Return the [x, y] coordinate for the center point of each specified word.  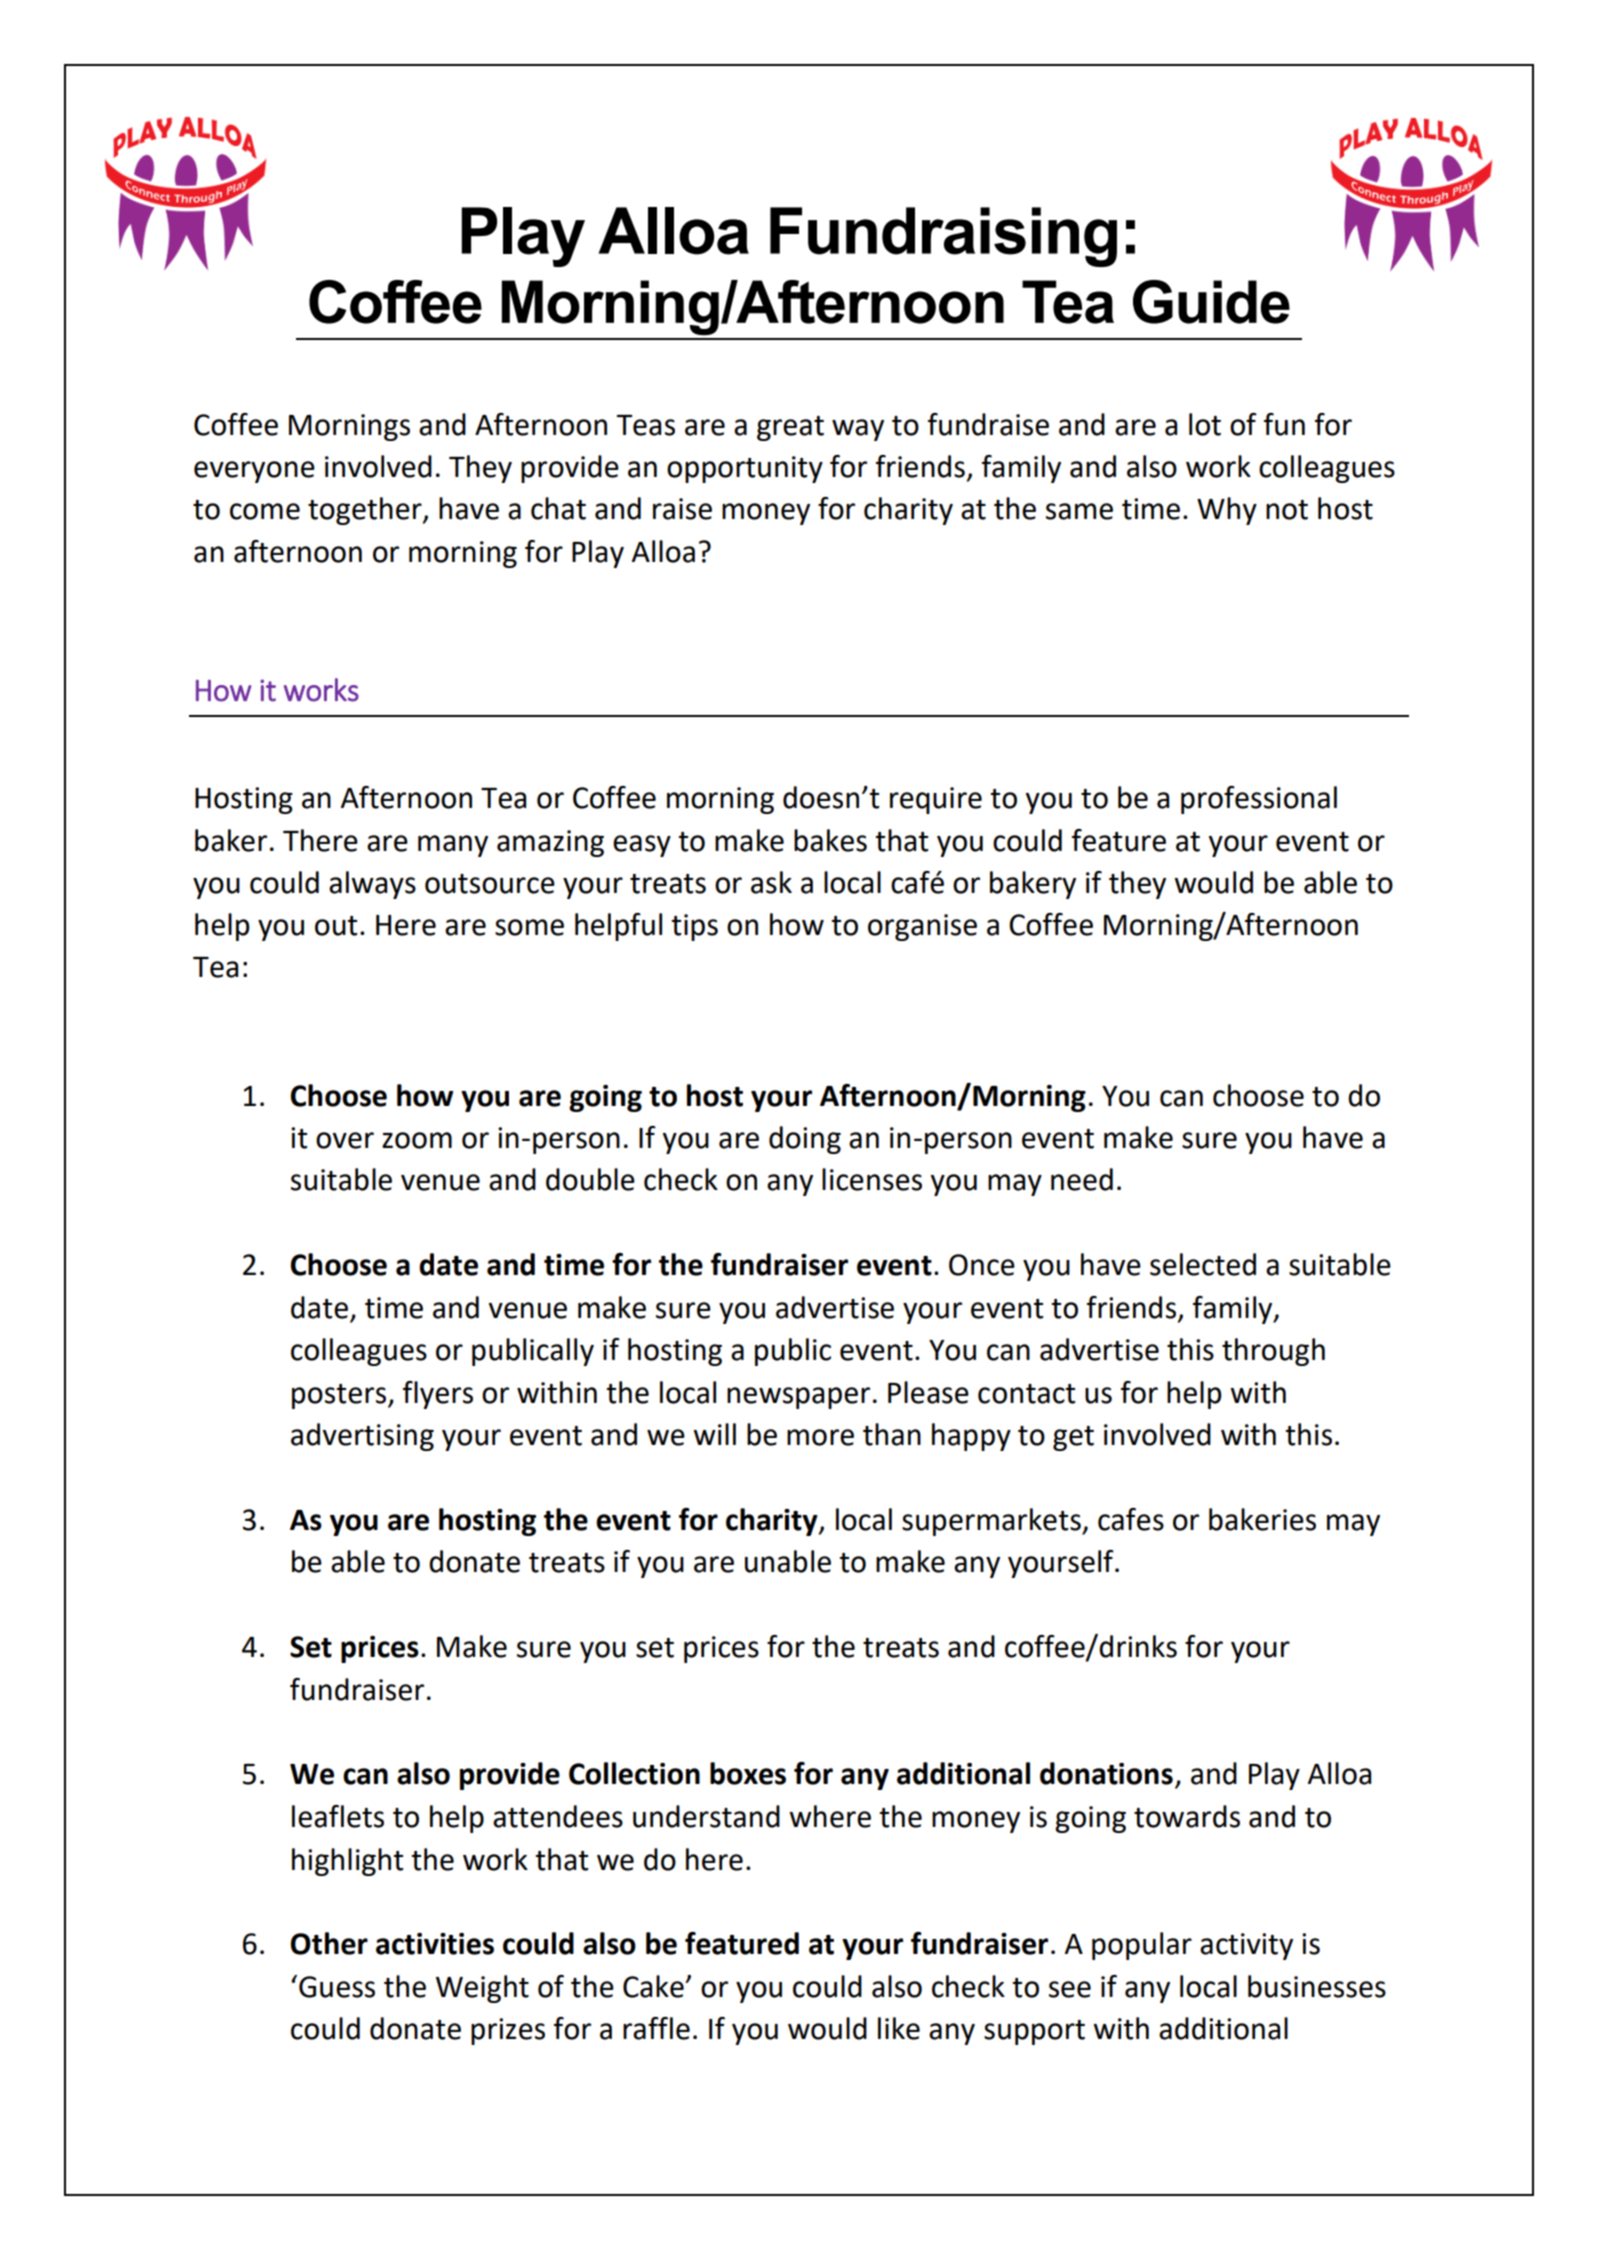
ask [771, 882]
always [372, 885]
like [899, 2028]
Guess [337, 1987]
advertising [362, 1437]
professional [1259, 800]
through [1273, 1352]
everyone [254, 472]
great [790, 428]
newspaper [798, 1398]
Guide [1211, 302]
